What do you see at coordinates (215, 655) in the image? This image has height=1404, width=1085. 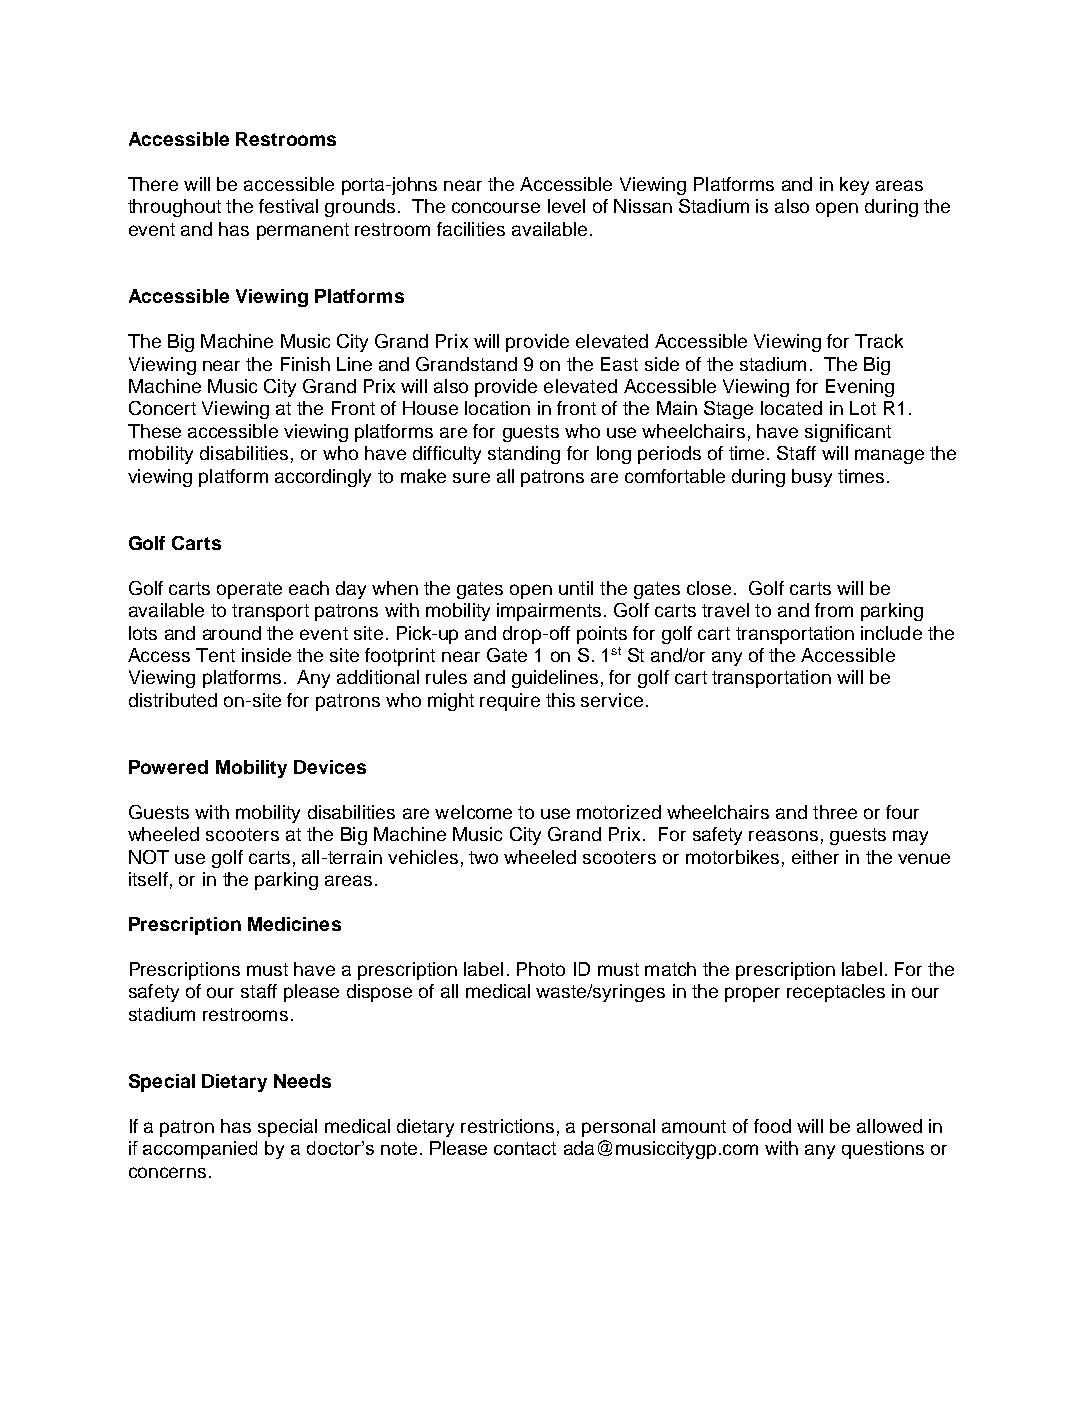 I see `Tent` at bounding box center [215, 655].
